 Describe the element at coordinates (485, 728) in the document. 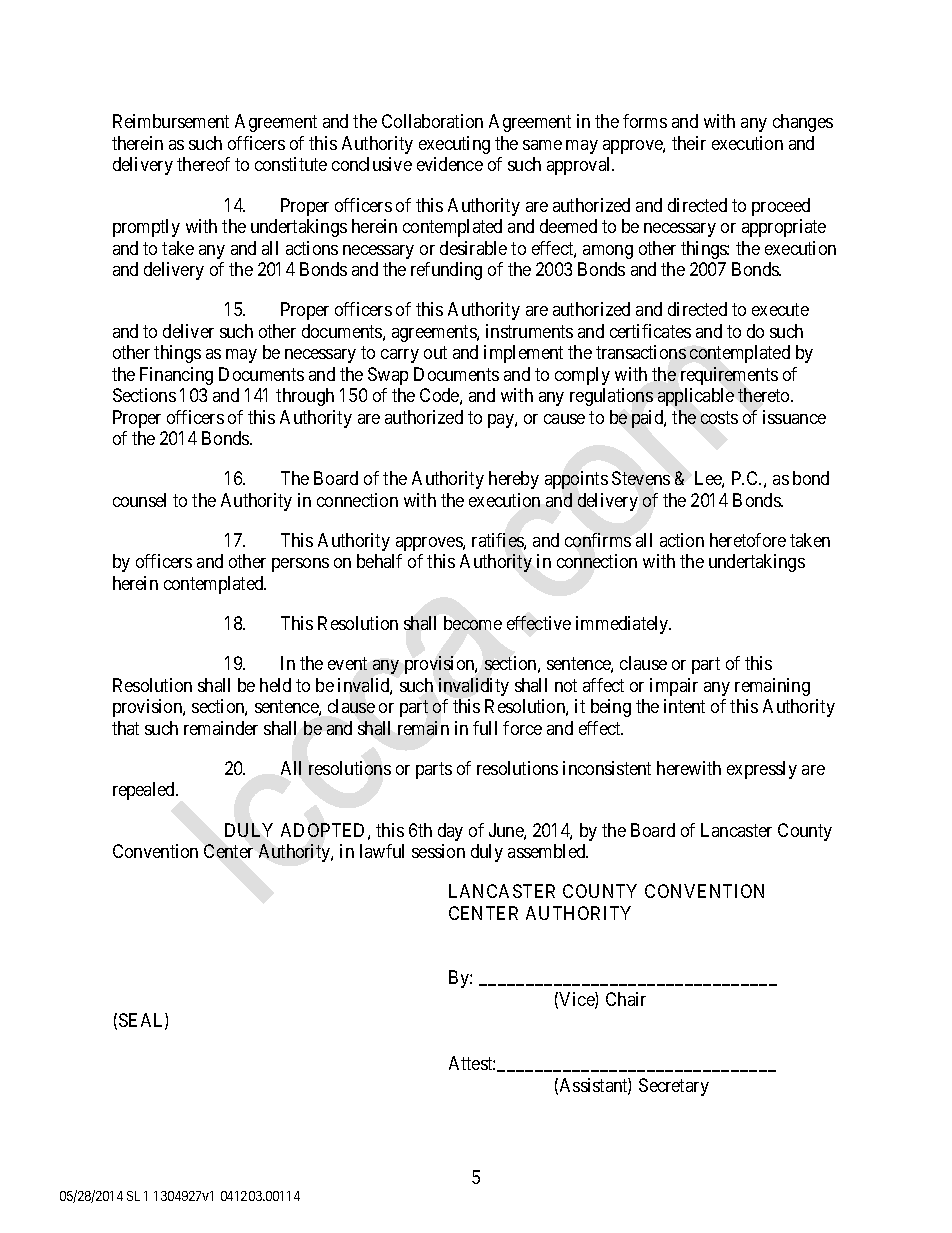

I see `full` at that location.
